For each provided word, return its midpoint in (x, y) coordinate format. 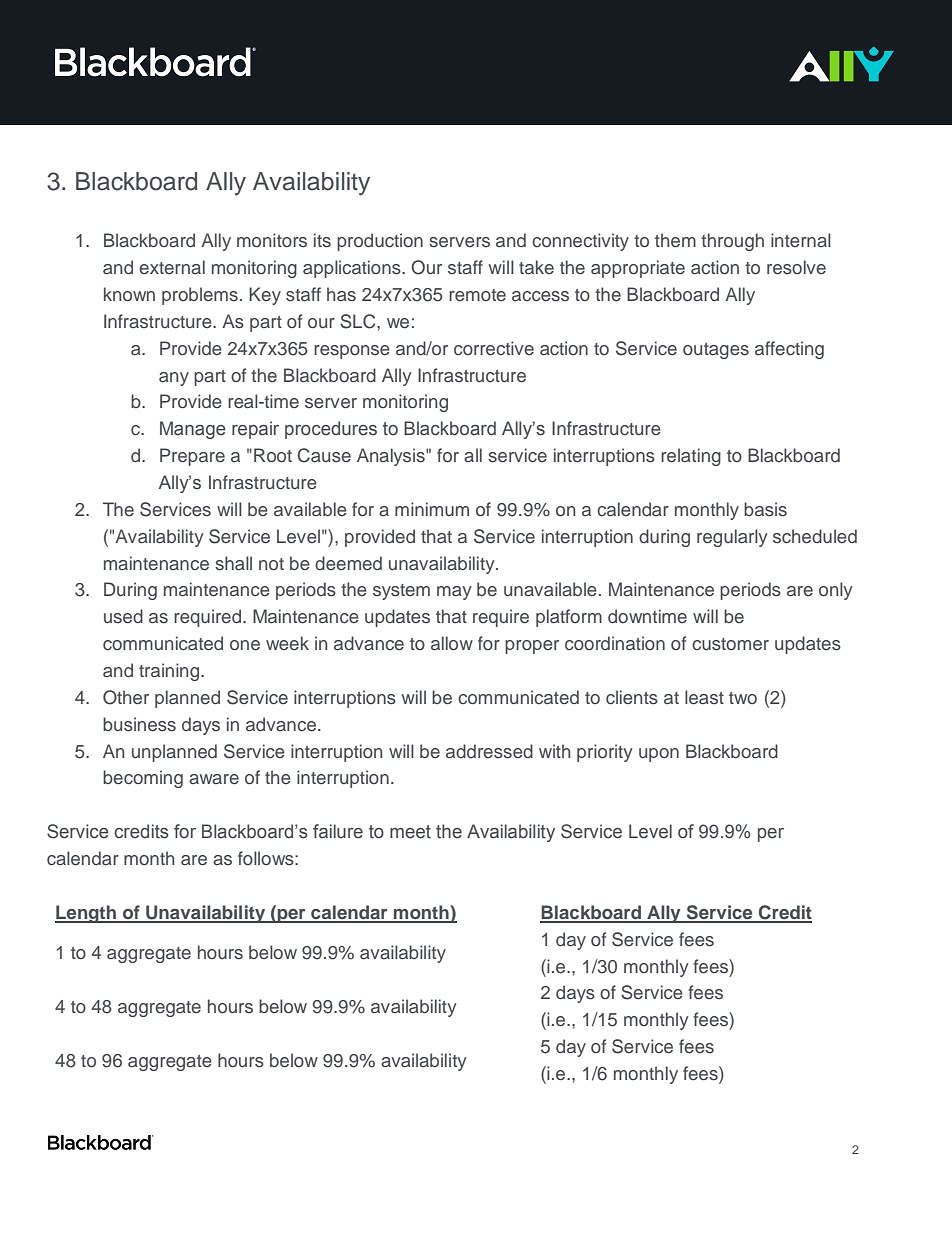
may (454, 593)
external (172, 267)
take (536, 267)
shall (233, 563)
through (732, 242)
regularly (732, 538)
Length (86, 914)
